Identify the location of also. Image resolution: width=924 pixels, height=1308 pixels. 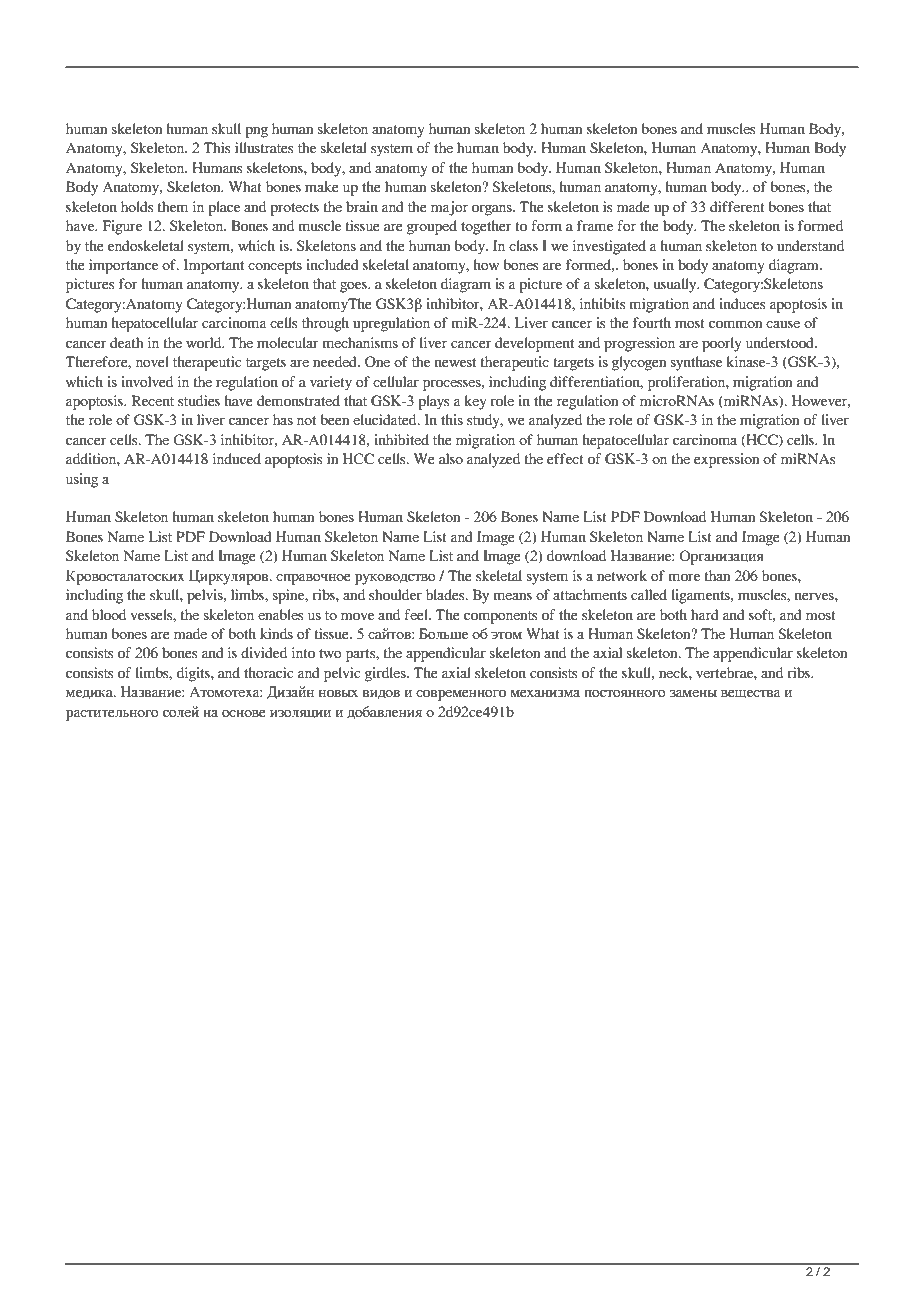
(451, 458).
